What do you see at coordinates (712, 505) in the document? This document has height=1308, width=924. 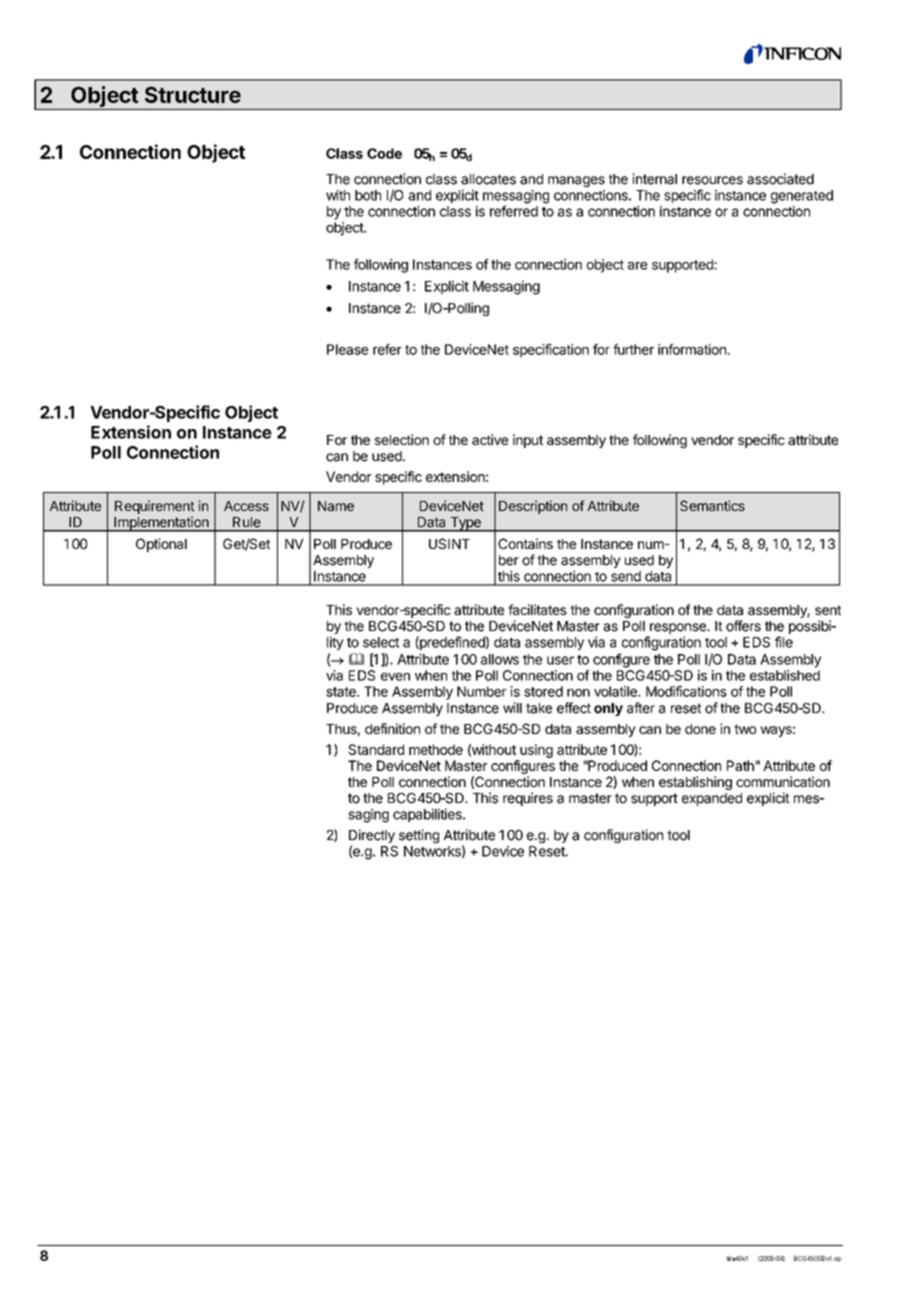 I see `Semantics` at bounding box center [712, 505].
